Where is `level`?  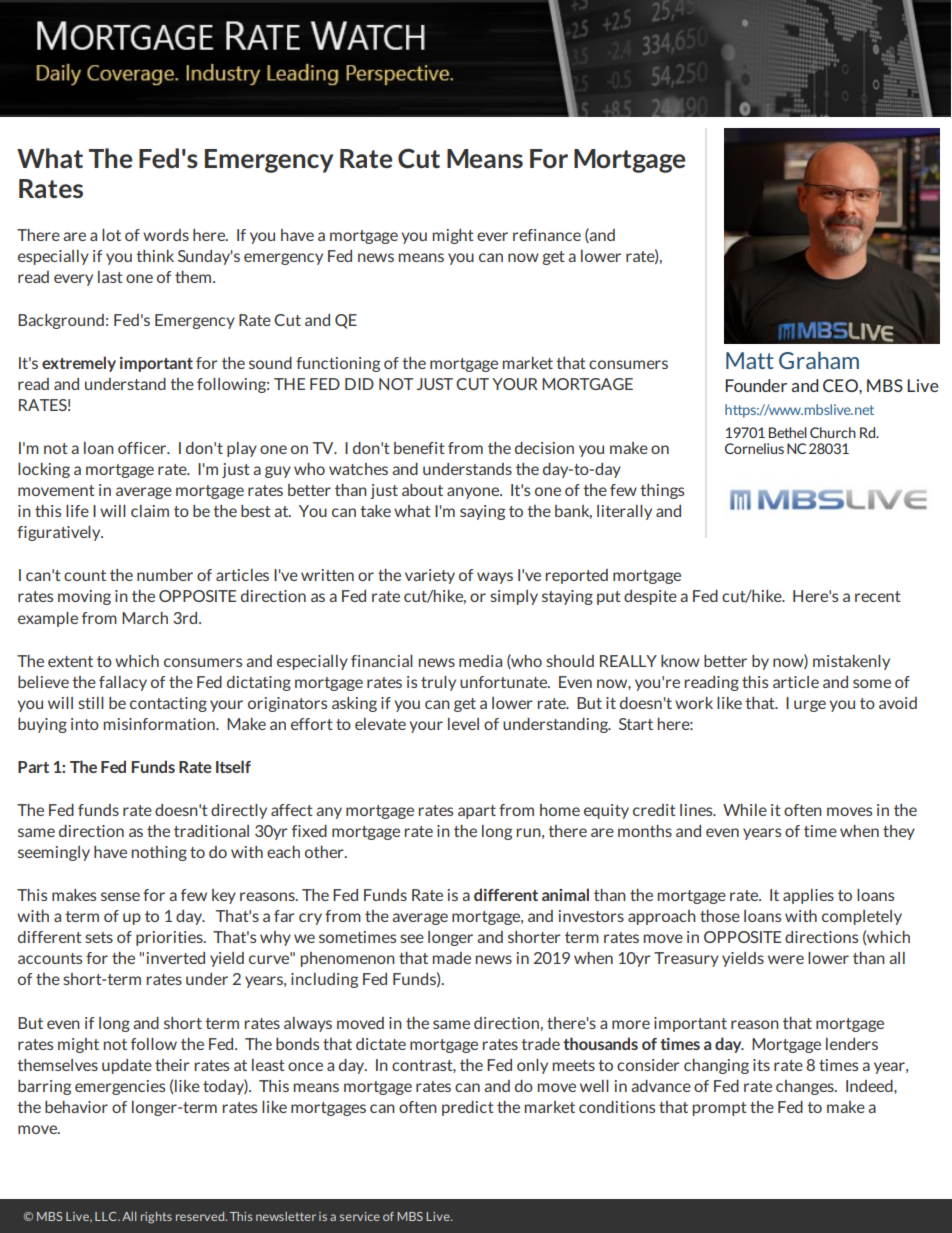
level is located at coordinates (463, 724).
